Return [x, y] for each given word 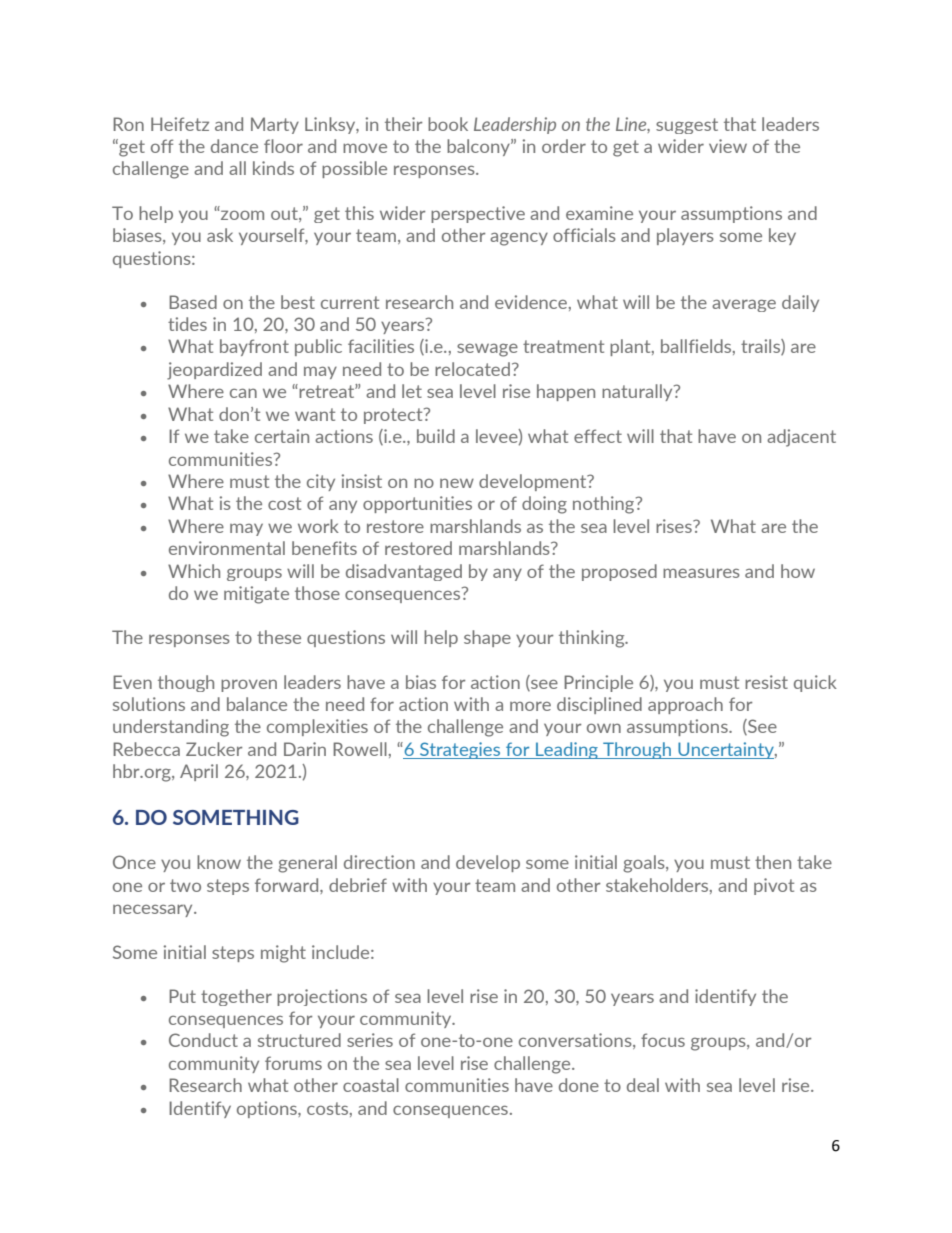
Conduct [203, 1040]
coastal [371, 1085]
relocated [472, 369]
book [448, 124]
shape [487, 638]
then [773, 862]
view [728, 146]
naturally [638, 392]
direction [379, 862]
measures [701, 573]
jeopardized [214, 371]
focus [663, 1040]
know [219, 862]
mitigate [256, 595]
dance [234, 146]
